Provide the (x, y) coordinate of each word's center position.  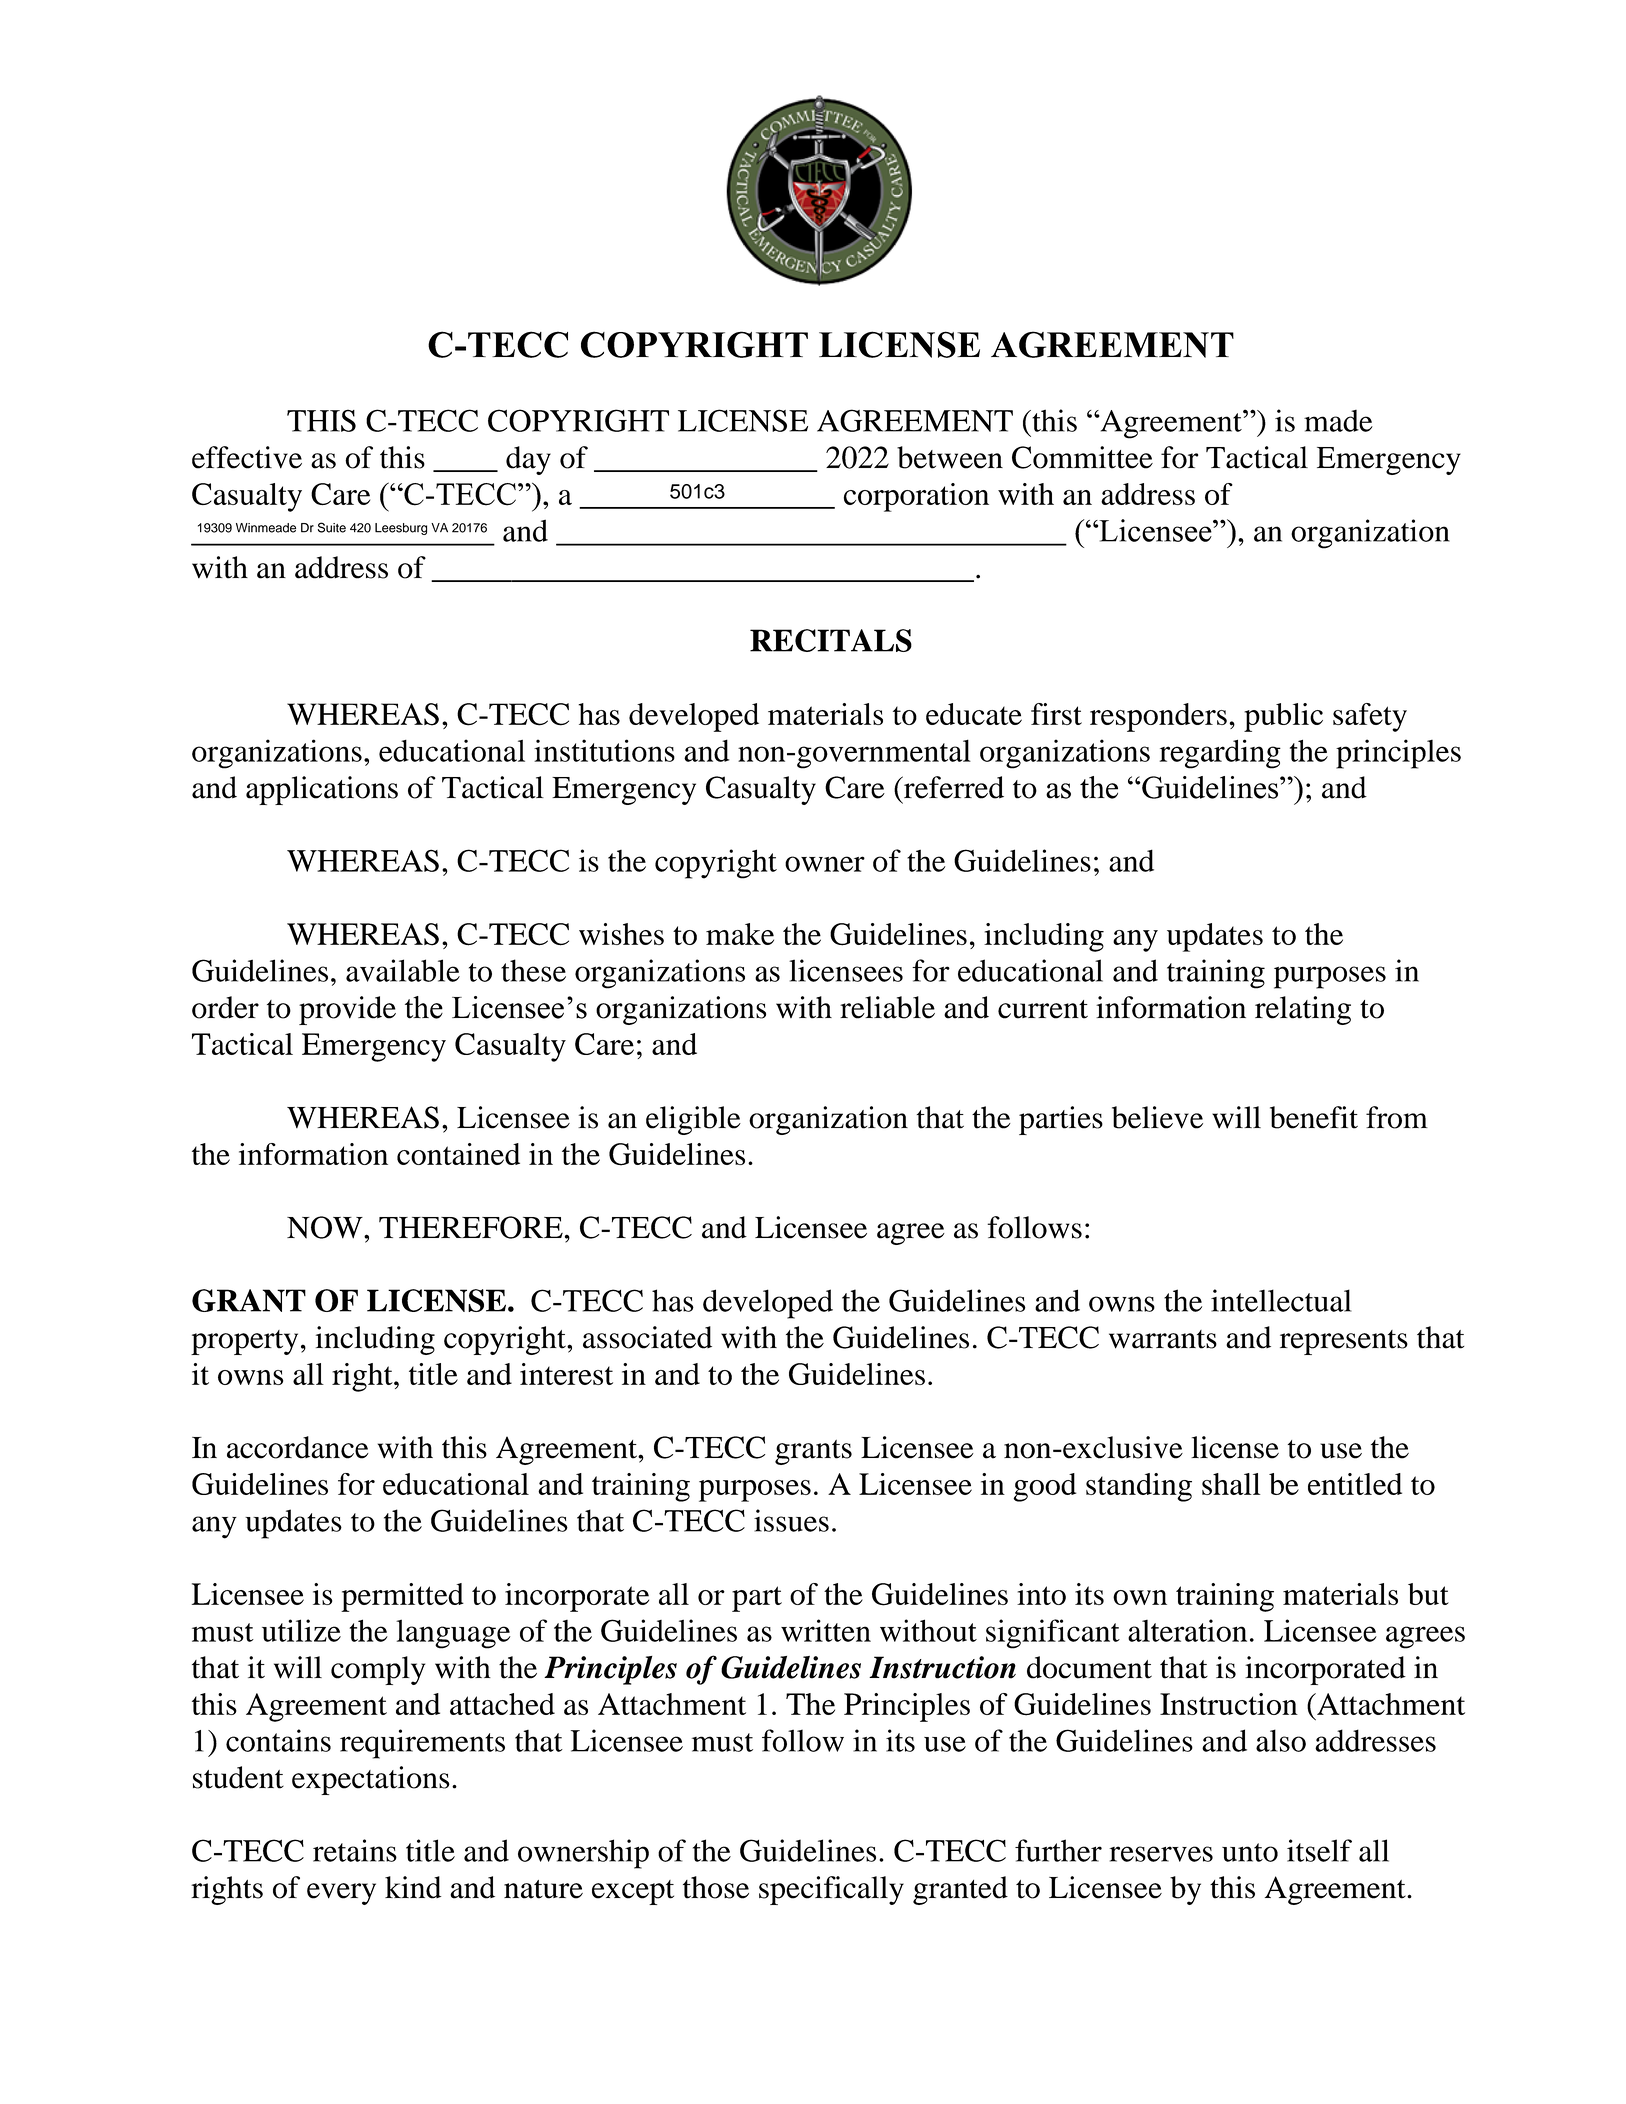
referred (953, 787)
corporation (916, 497)
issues (791, 1520)
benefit (1314, 1117)
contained (458, 1154)
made (1338, 421)
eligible (693, 1120)
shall (1231, 1484)
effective (247, 457)
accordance (298, 1447)
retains (355, 1850)
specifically (831, 1890)
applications (322, 790)
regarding (1220, 754)
